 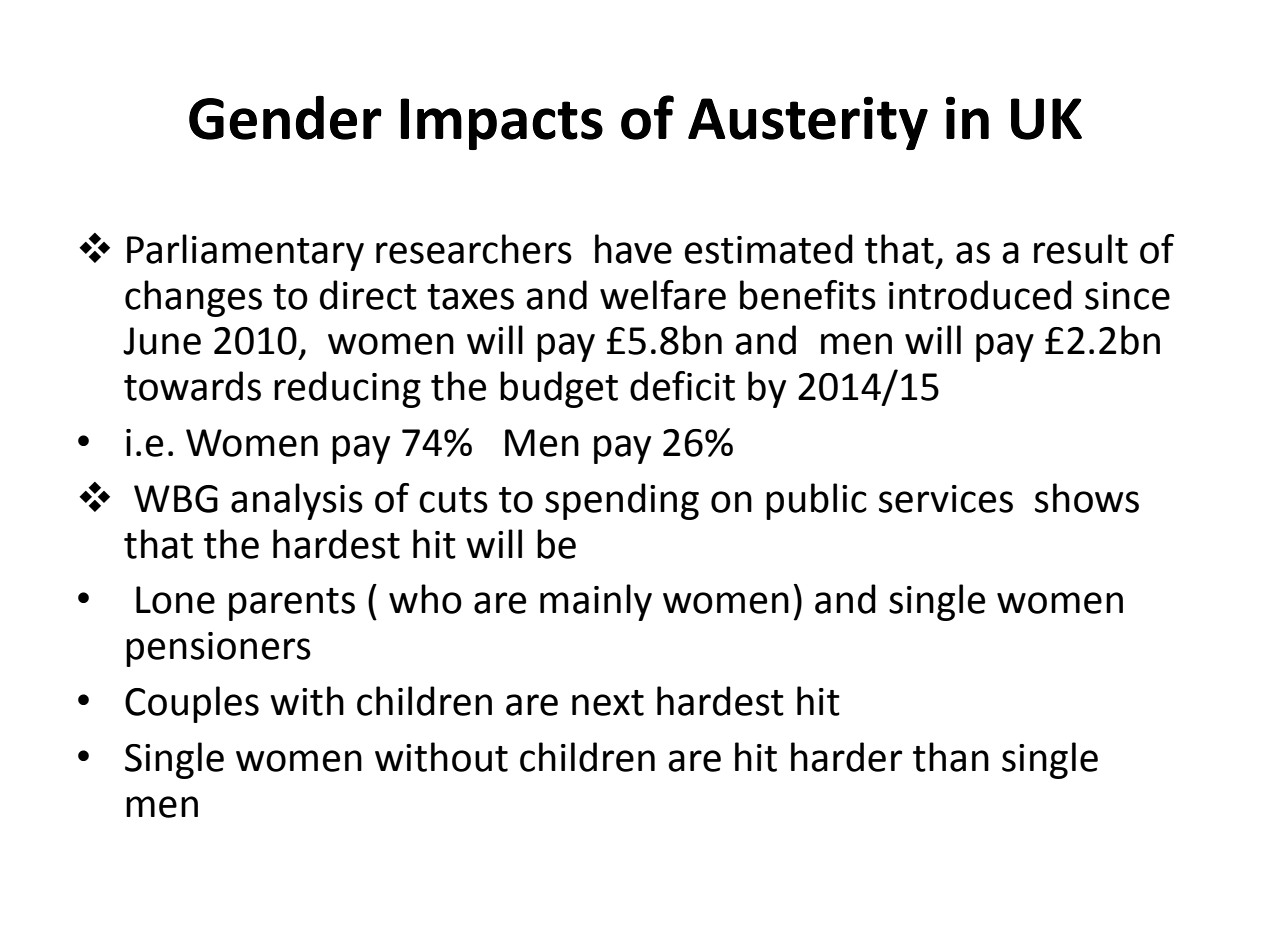 I want to click on deficit, so click(x=682, y=386).
